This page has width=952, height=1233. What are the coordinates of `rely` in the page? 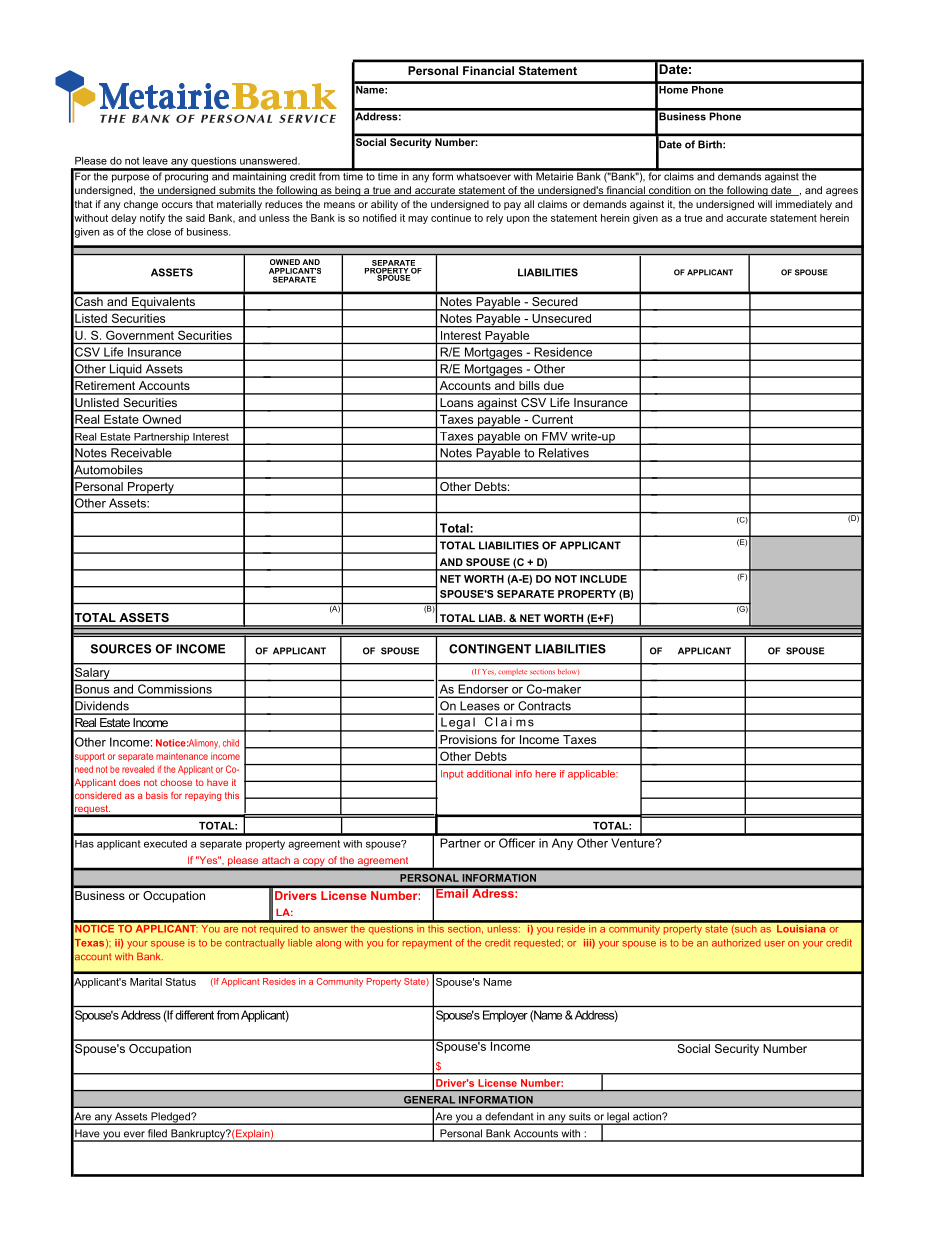 It's located at (494, 219).
